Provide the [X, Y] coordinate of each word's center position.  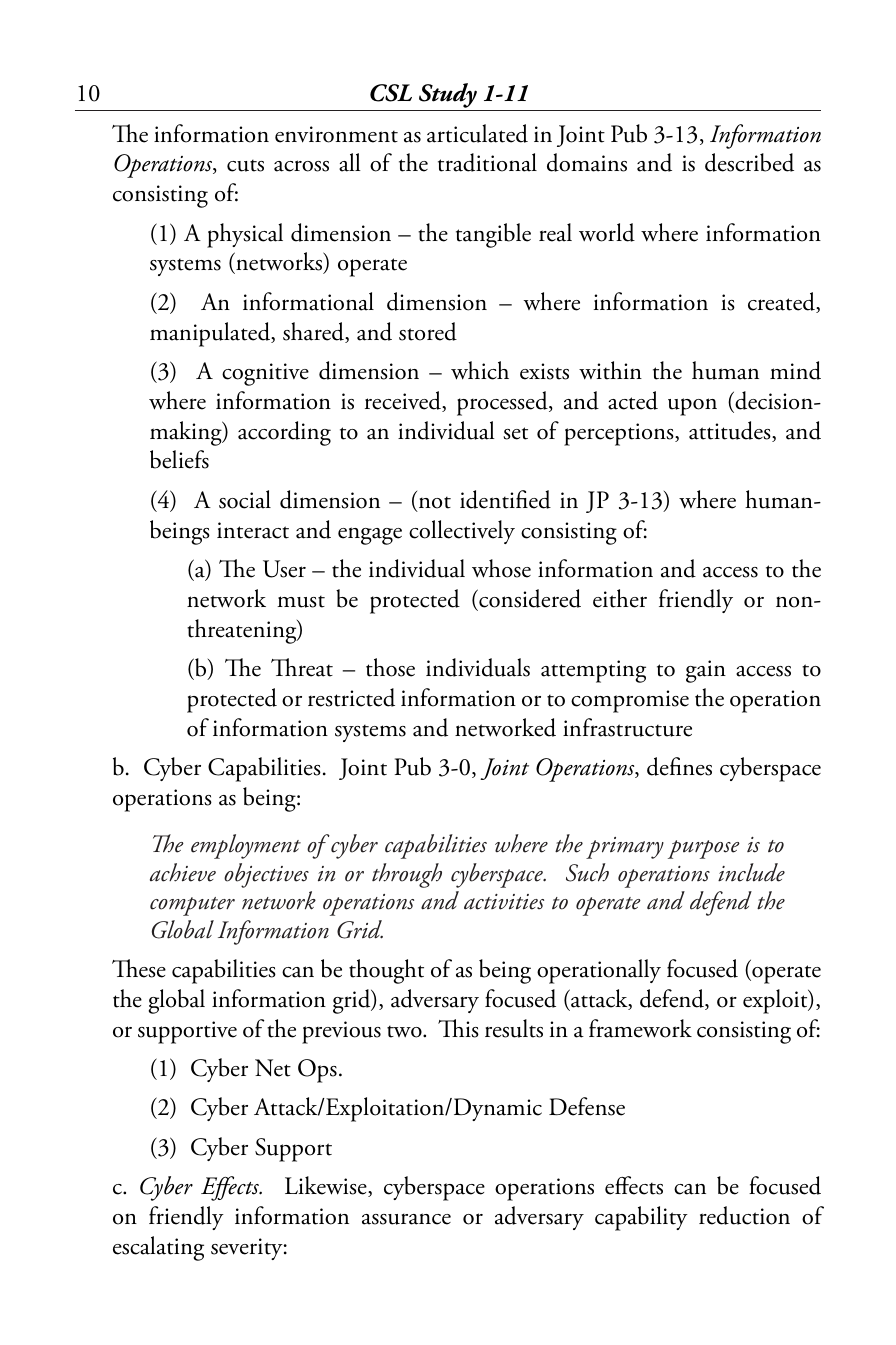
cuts [245, 165]
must [301, 601]
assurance [406, 1219]
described [749, 162]
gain [706, 671]
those [390, 667]
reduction [744, 1215]
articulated [477, 133]
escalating [158, 1248]
